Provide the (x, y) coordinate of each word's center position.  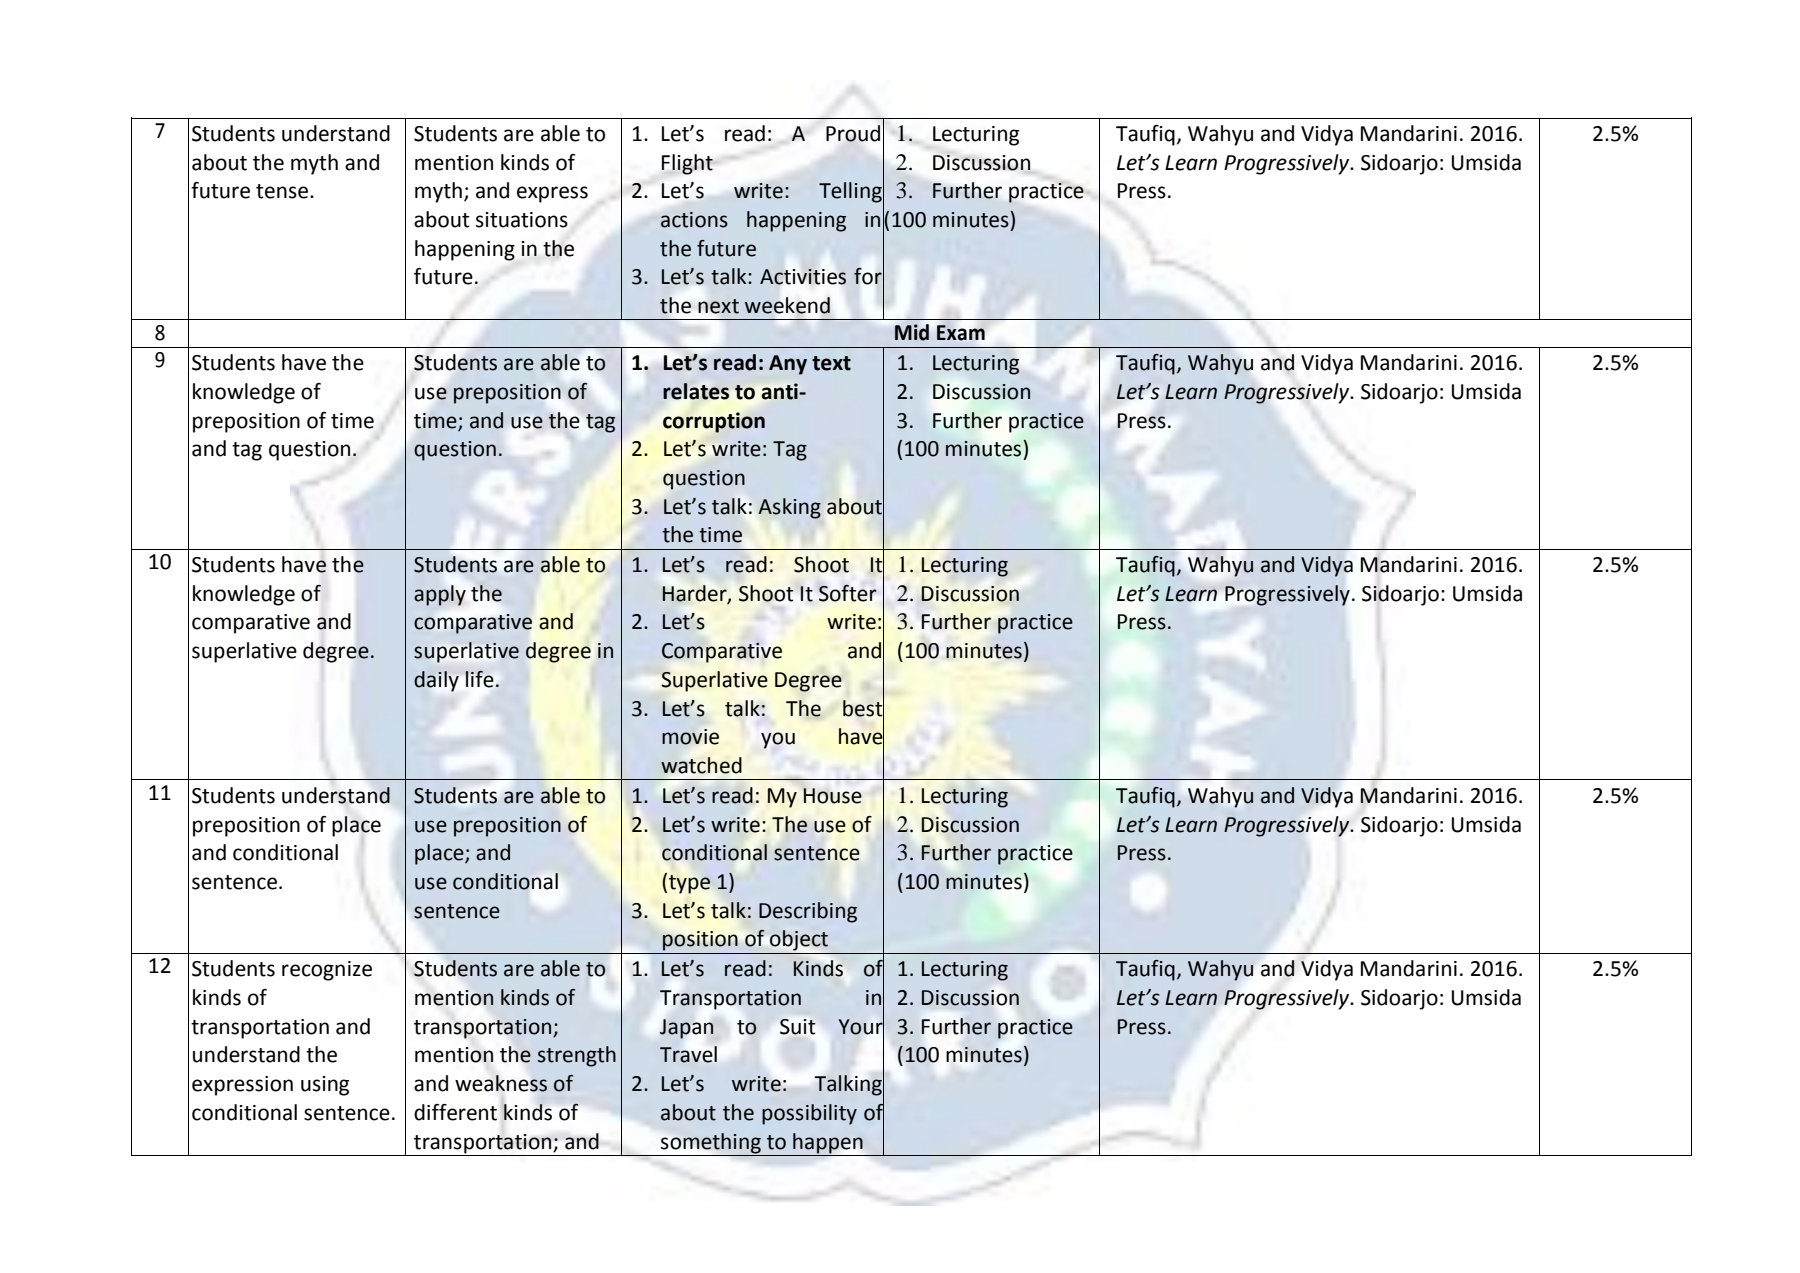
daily (436, 681)
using (325, 1086)
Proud (853, 133)
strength (577, 1056)
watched (701, 765)
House (832, 796)
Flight (687, 164)
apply (440, 595)
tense (283, 191)
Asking (789, 508)
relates (696, 391)
